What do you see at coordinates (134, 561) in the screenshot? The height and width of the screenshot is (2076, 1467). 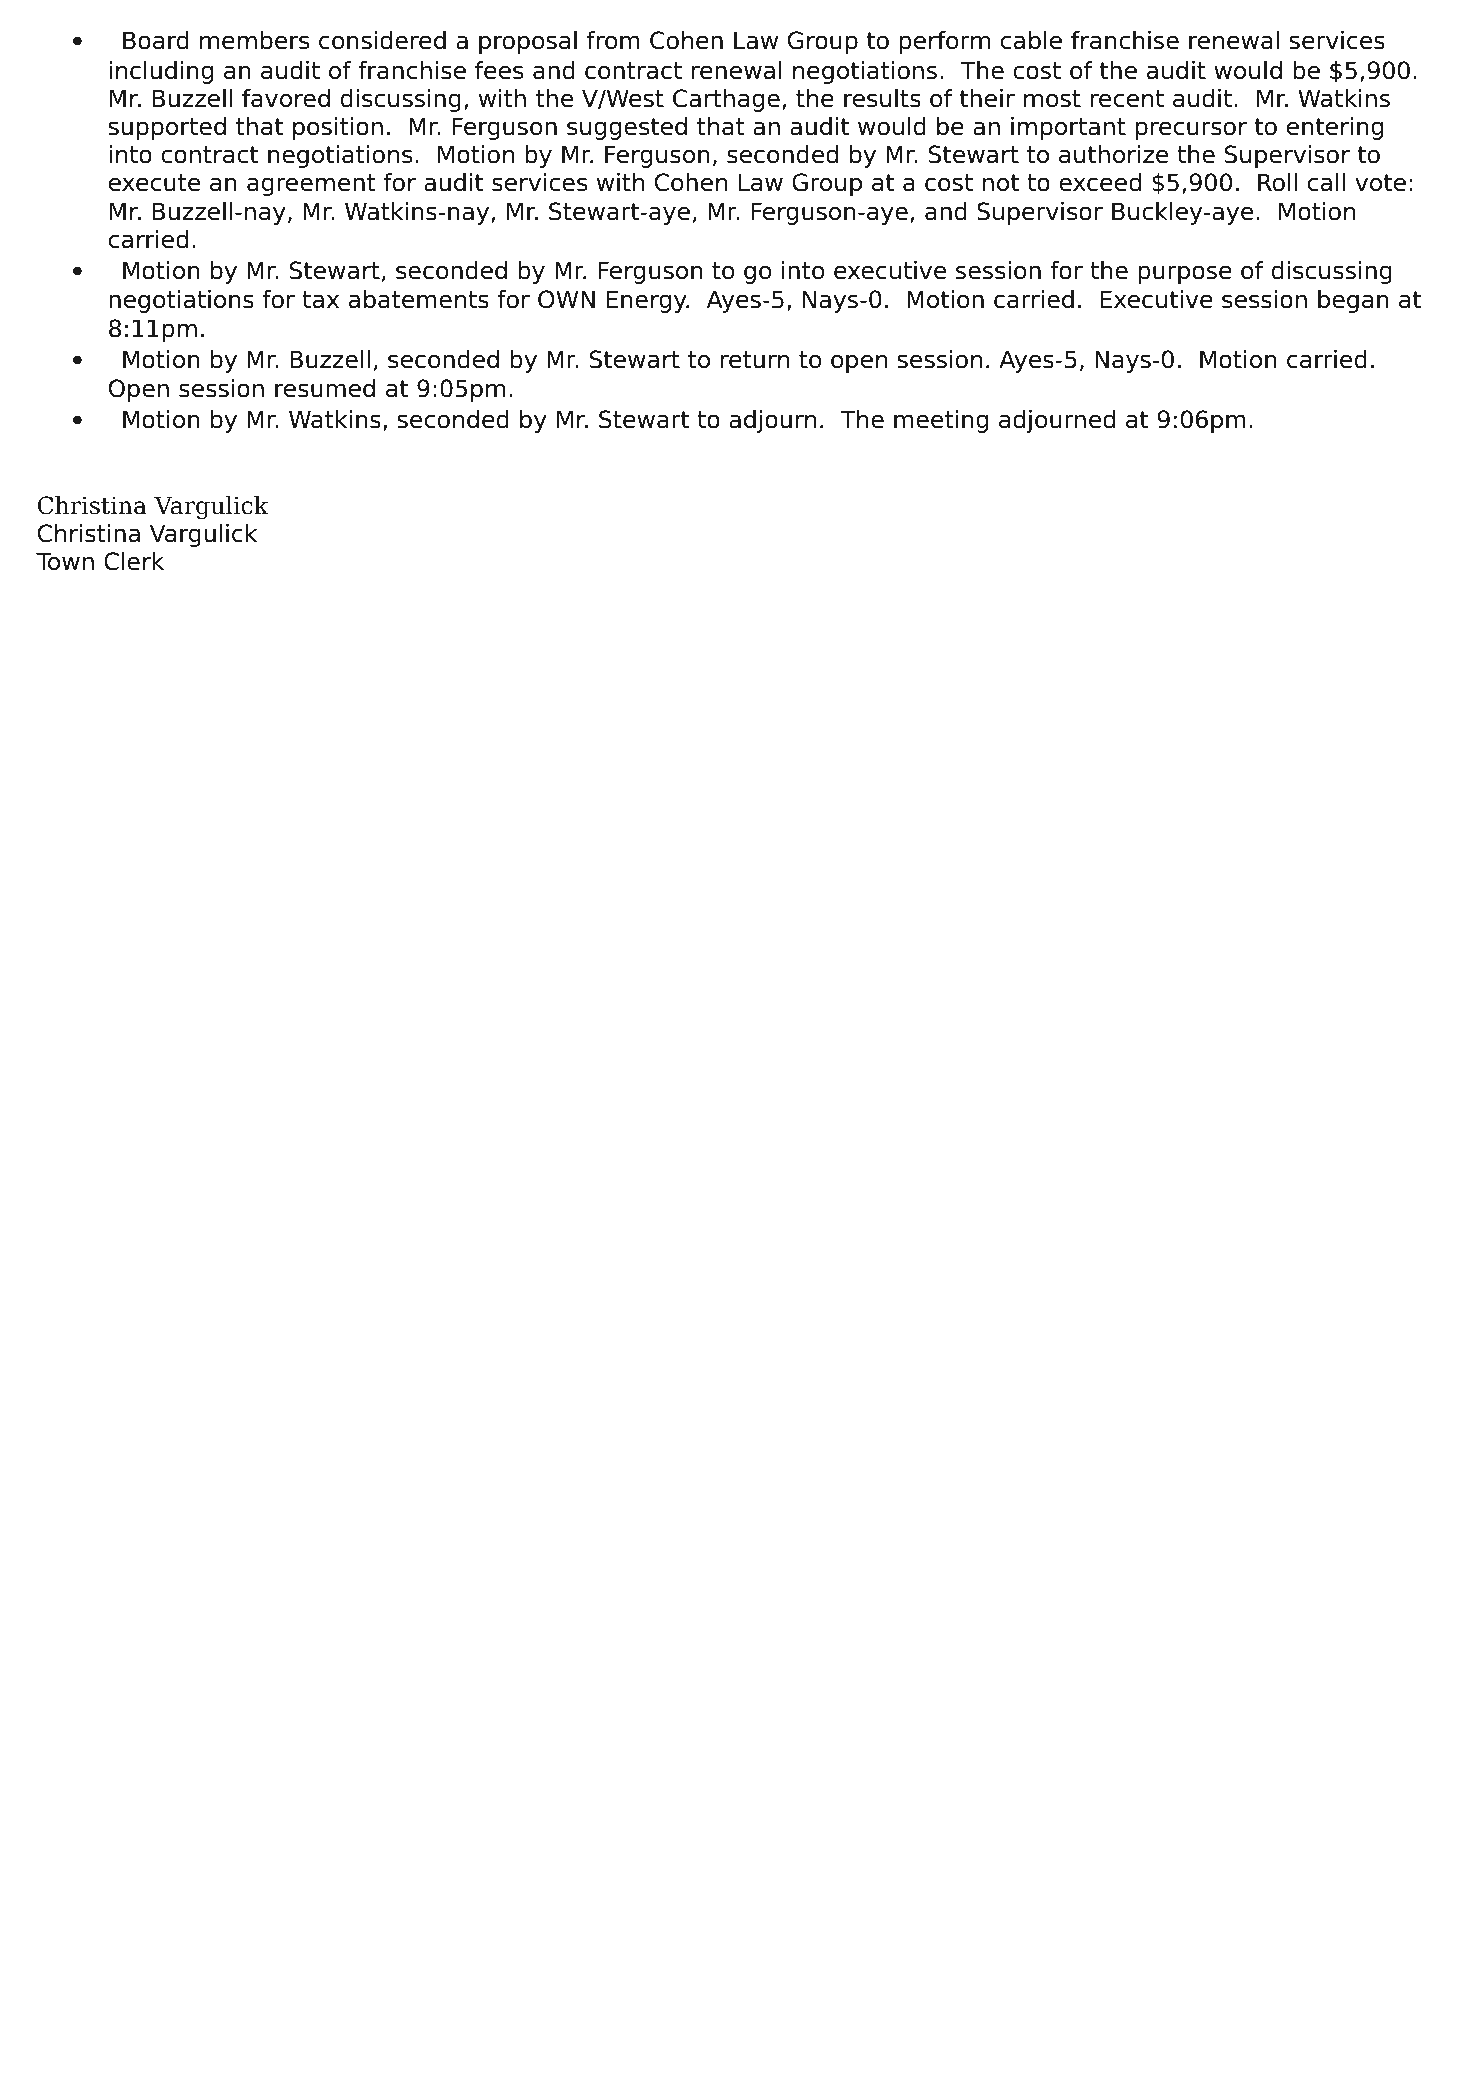 I see `Clerk` at bounding box center [134, 561].
